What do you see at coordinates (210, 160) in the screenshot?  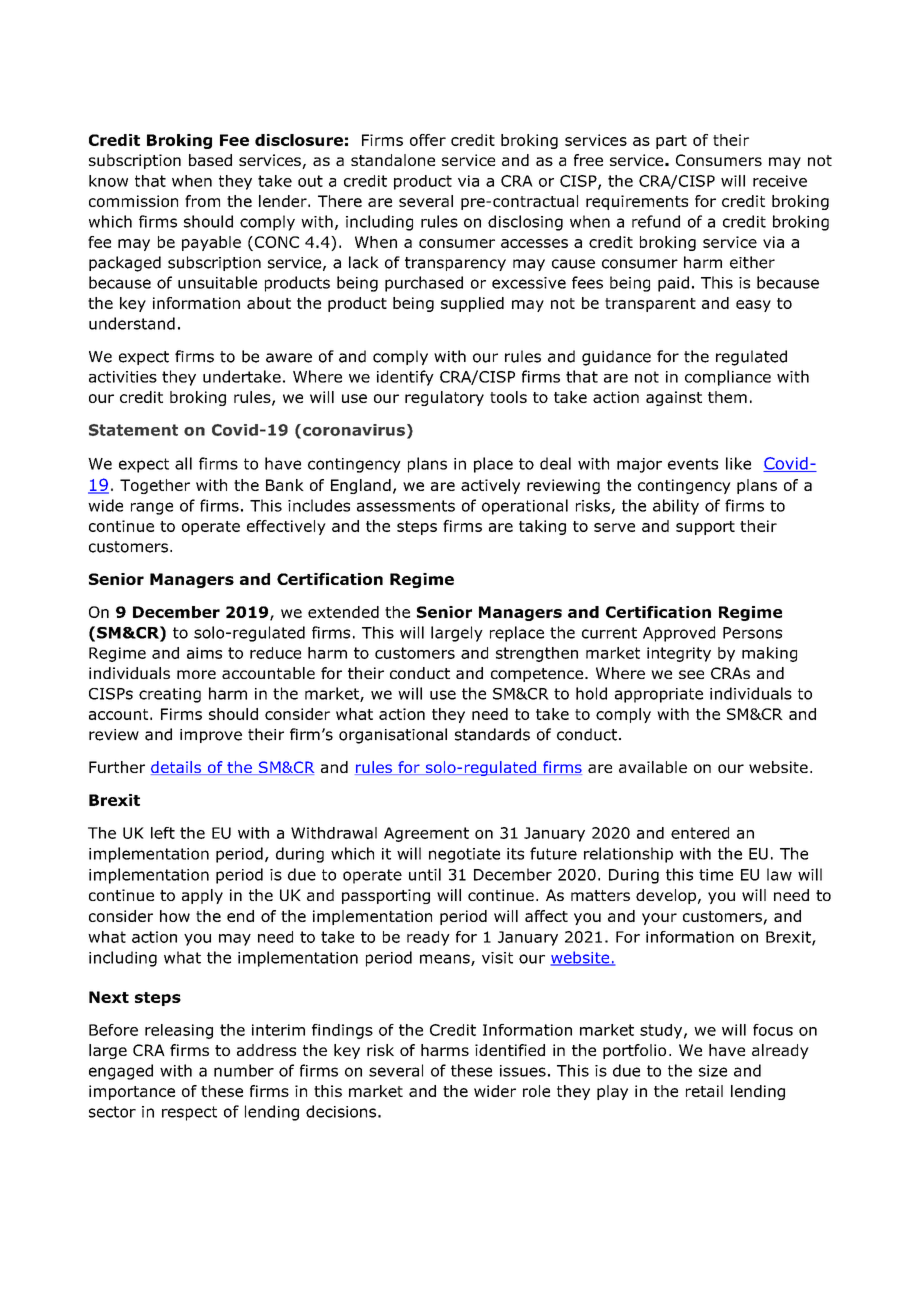 I see `based` at bounding box center [210, 160].
